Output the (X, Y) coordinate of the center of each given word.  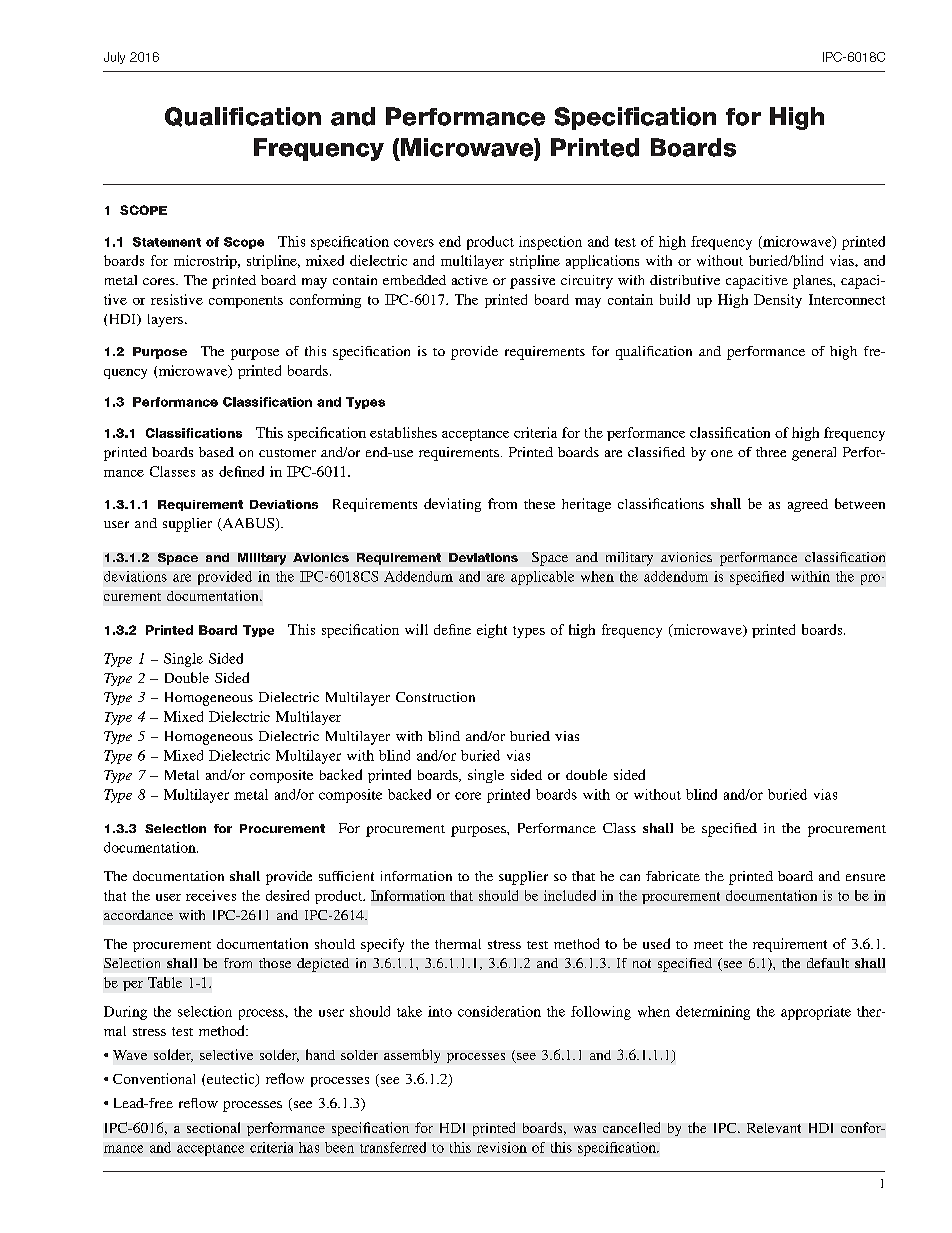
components (246, 302)
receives (211, 895)
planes (813, 282)
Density (778, 301)
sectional (213, 1127)
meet (708, 945)
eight (492, 631)
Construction (435, 697)
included (570, 895)
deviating (452, 505)
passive (532, 282)
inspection (550, 243)
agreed (808, 505)
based (216, 452)
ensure (865, 877)
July (114, 58)
